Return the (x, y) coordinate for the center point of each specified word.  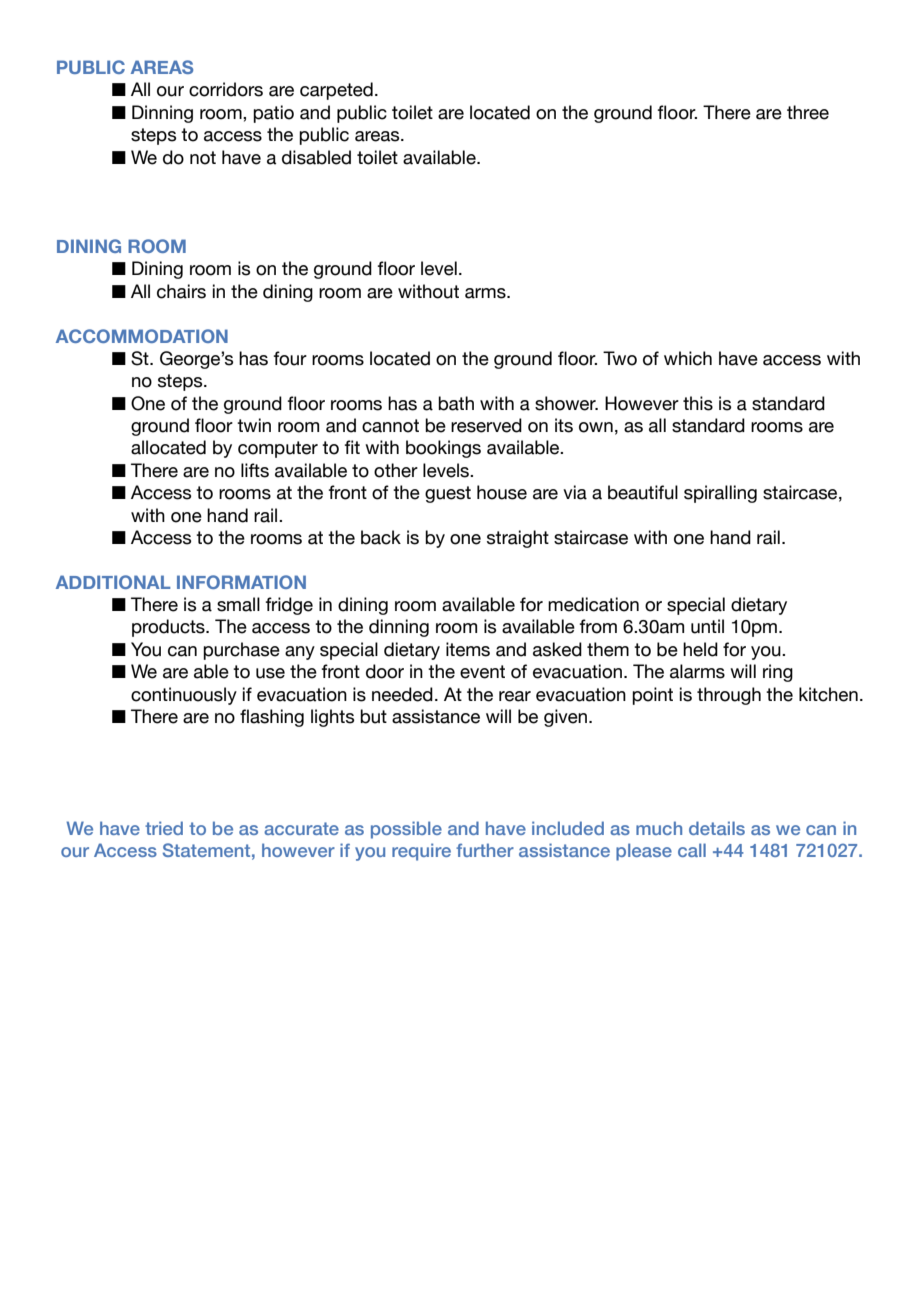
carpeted (336, 91)
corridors (226, 89)
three (808, 112)
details (717, 828)
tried (164, 828)
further (485, 850)
